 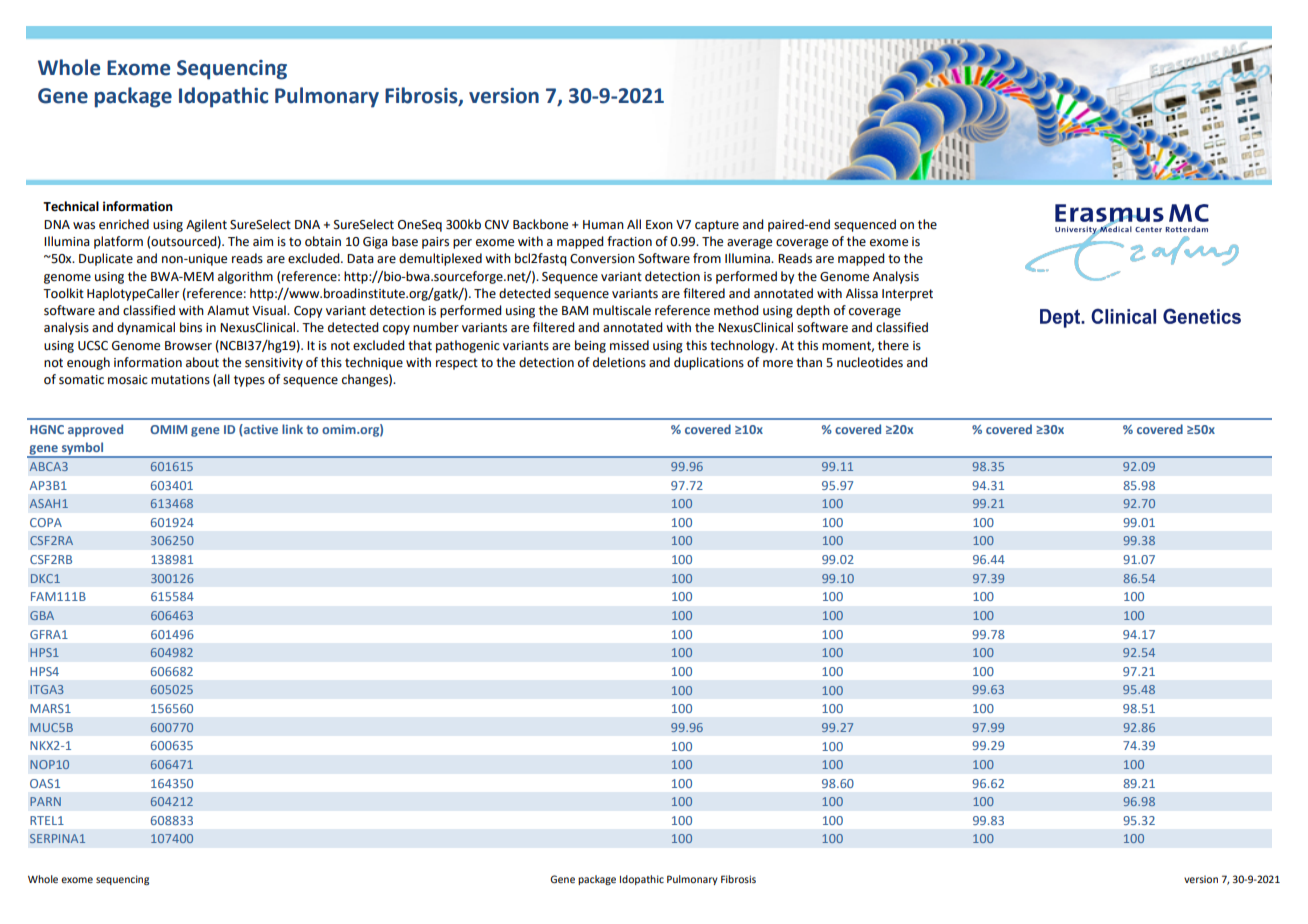 I want to click on PARN, so click(x=45, y=801).
